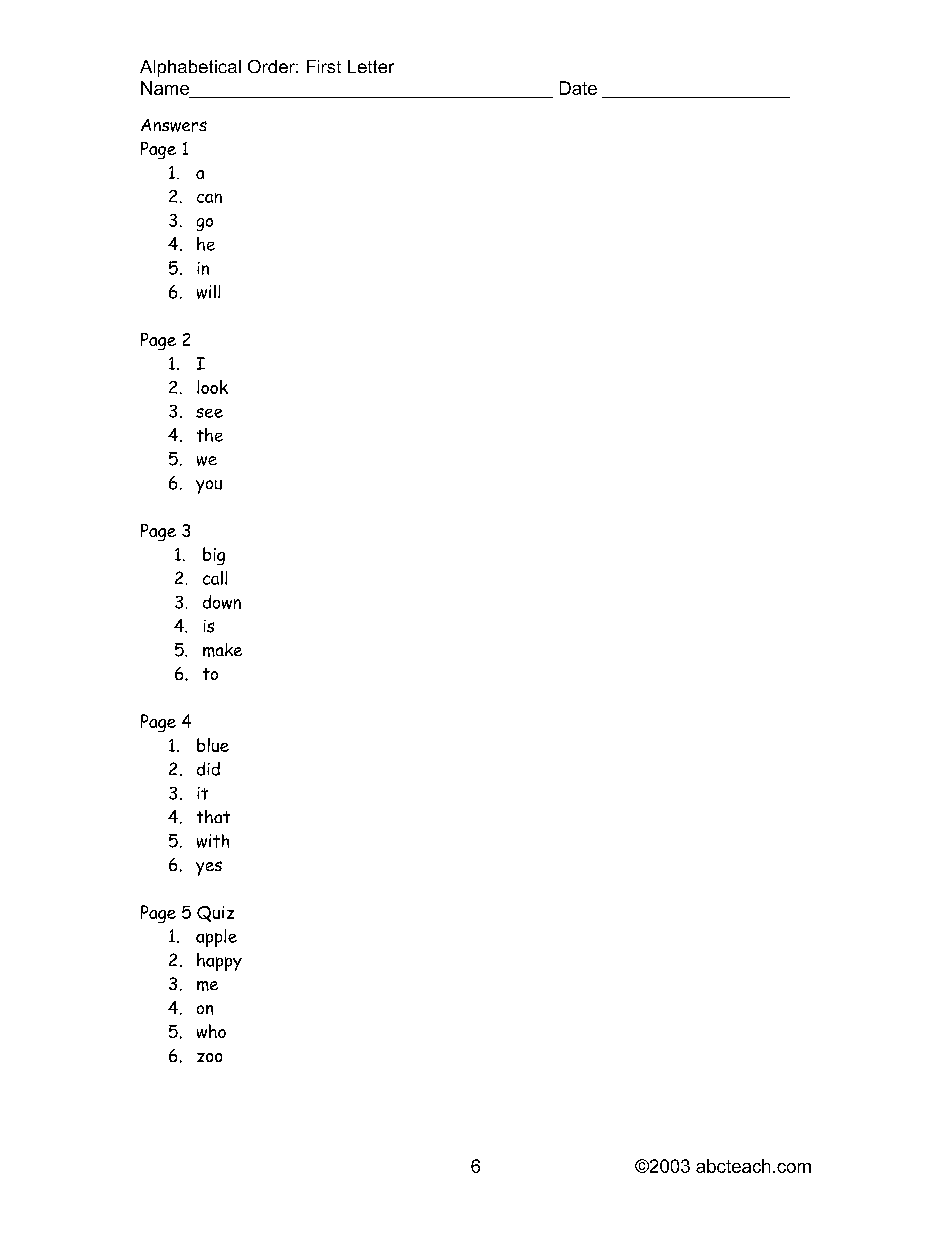  What do you see at coordinates (190, 68) in the screenshot?
I see `Alphabetical` at bounding box center [190, 68].
